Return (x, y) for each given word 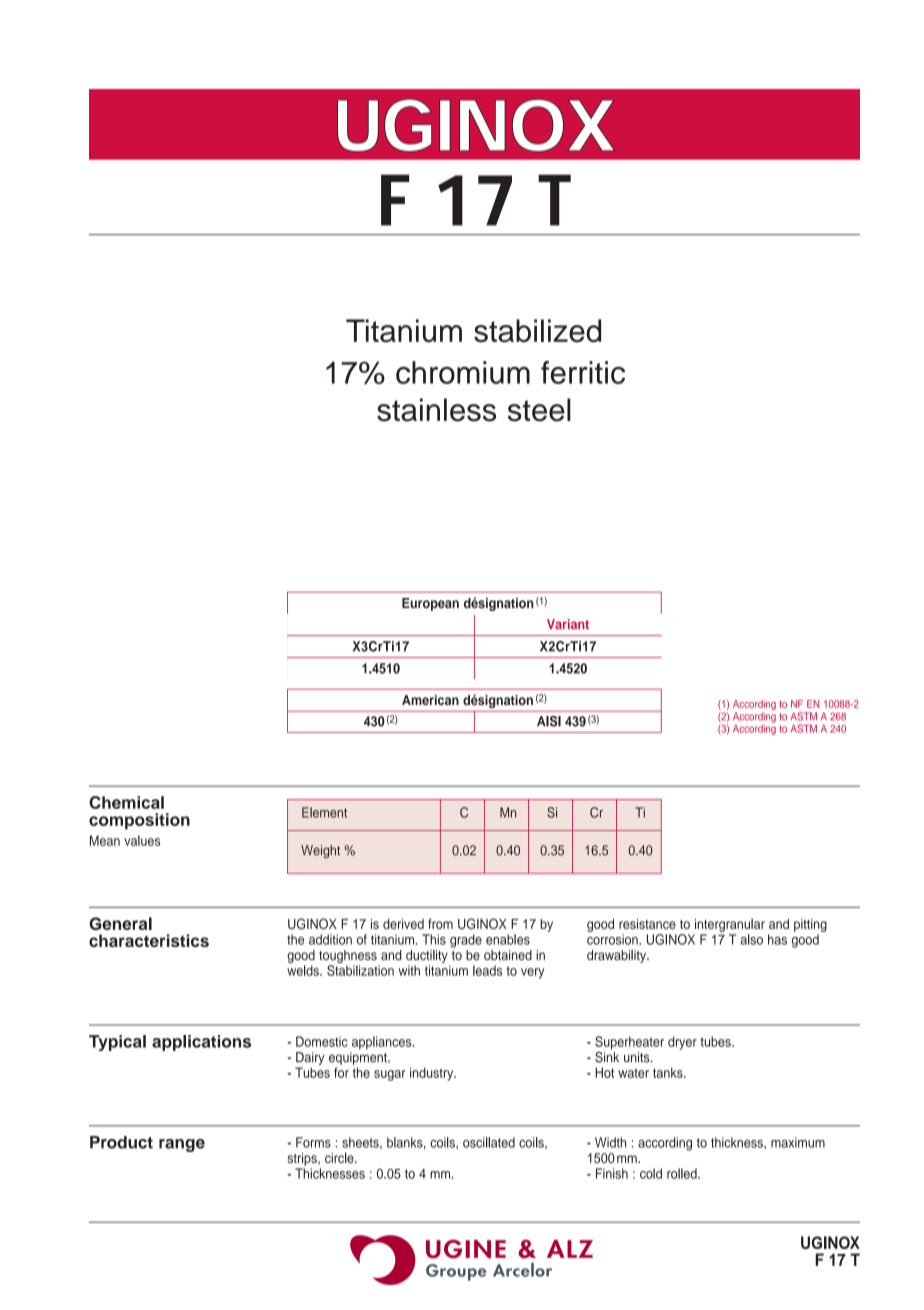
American (430, 700)
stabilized (537, 331)
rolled (683, 1173)
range (182, 1145)
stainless (436, 410)
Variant (568, 624)
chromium (463, 372)
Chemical (126, 802)
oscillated (489, 1142)
